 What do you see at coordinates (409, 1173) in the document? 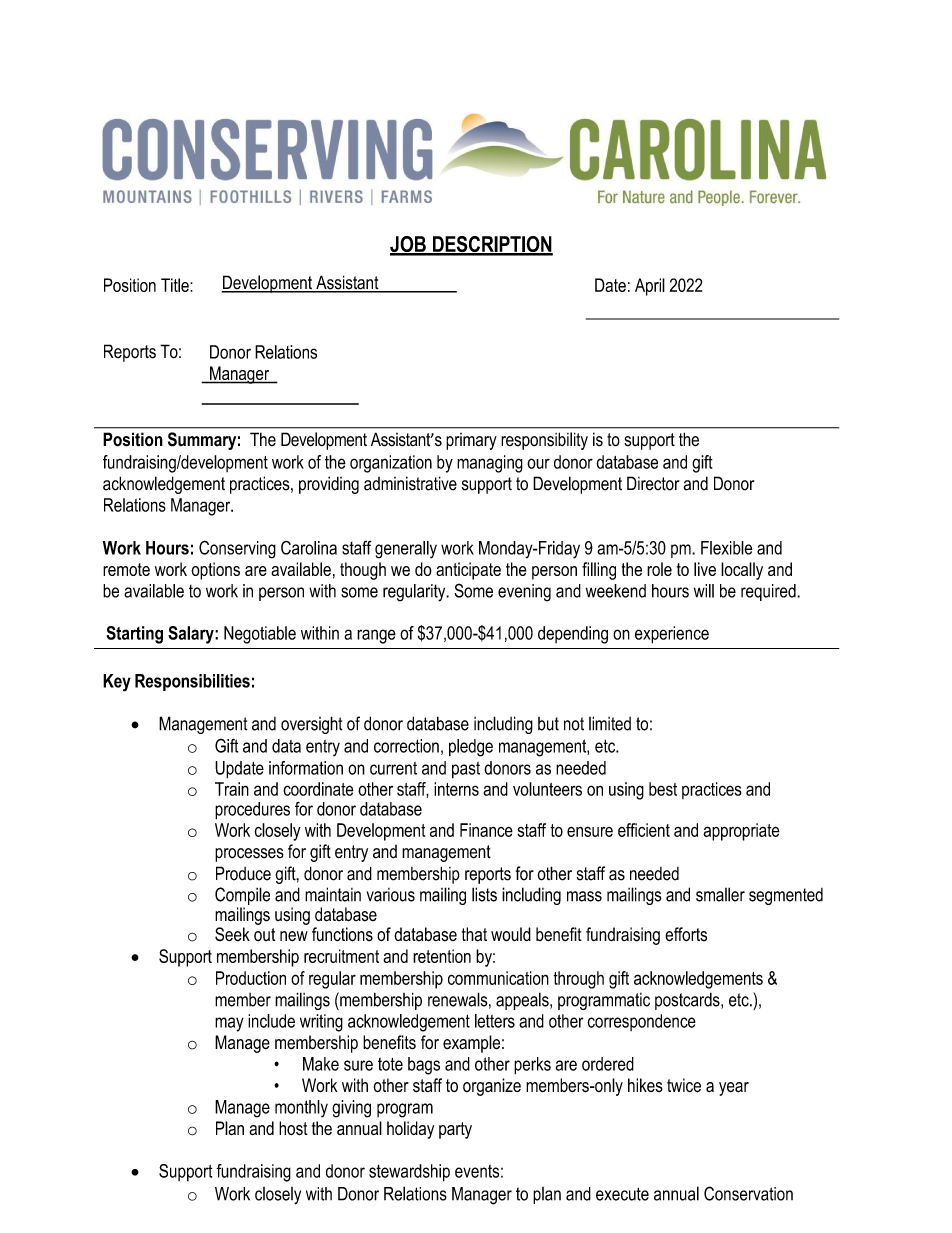
I see `stewardship` at bounding box center [409, 1173].
